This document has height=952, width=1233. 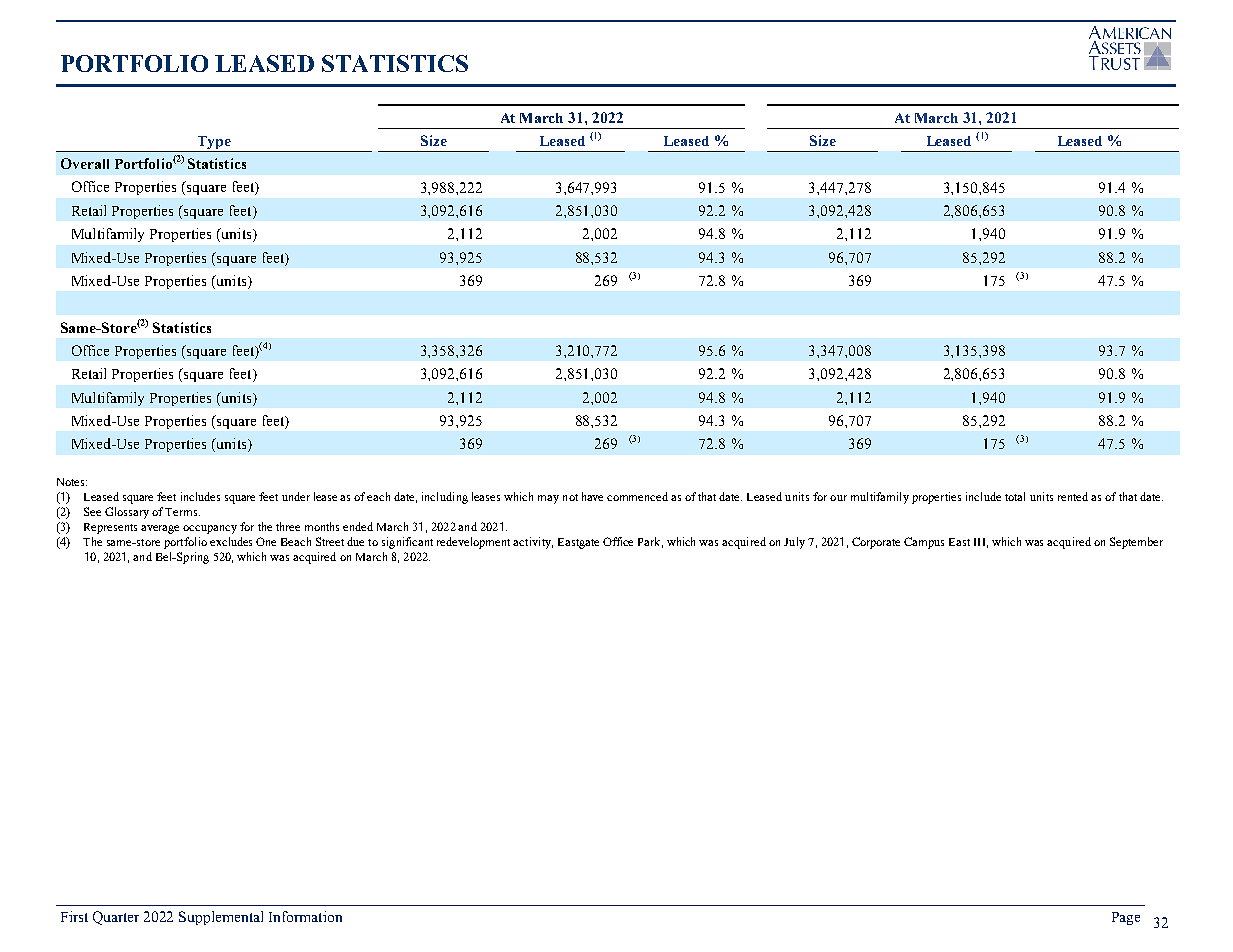 I want to click on Supplemental, so click(x=221, y=918).
